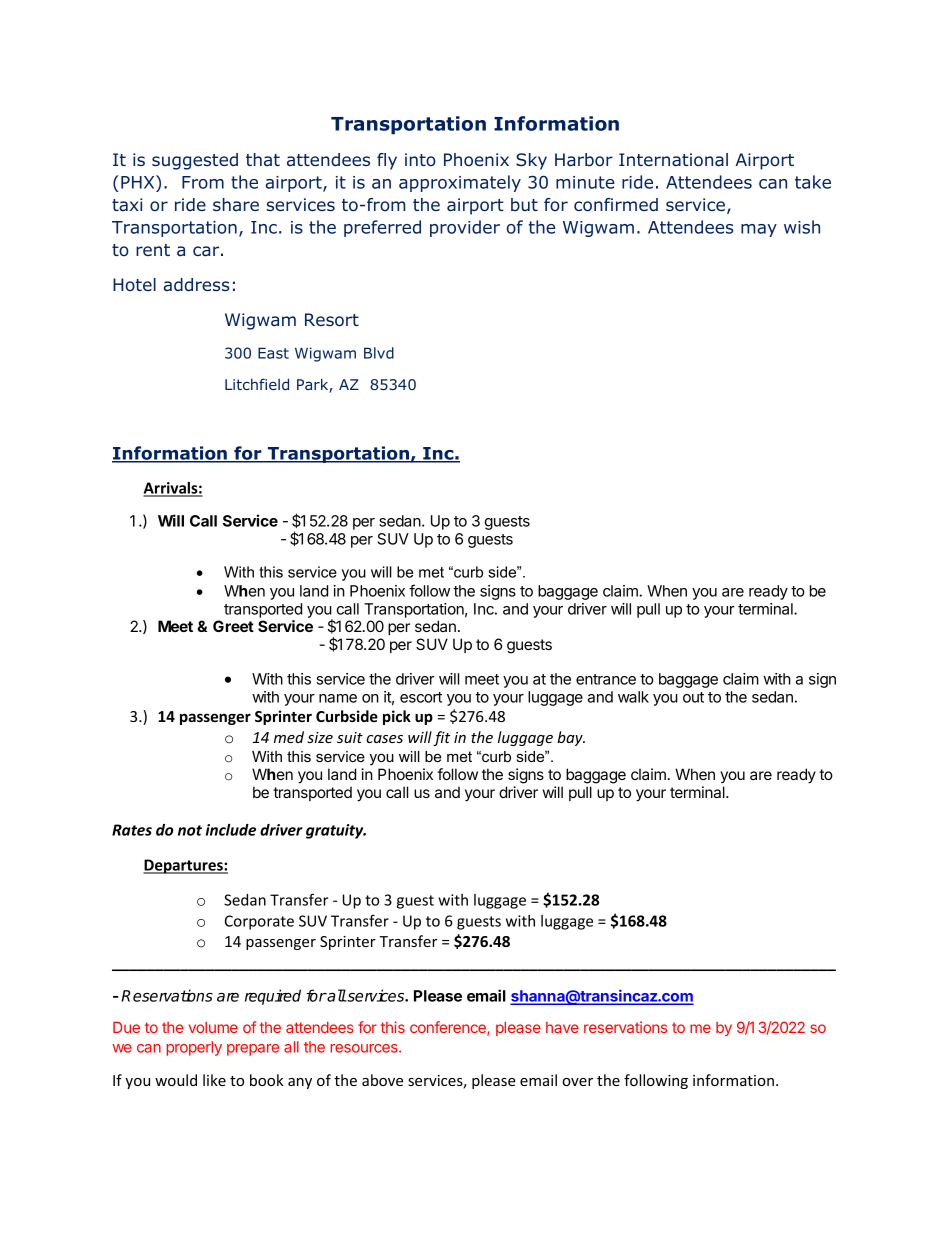  What do you see at coordinates (421, 697) in the screenshot?
I see `escort` at bounding box center [421, 697].
